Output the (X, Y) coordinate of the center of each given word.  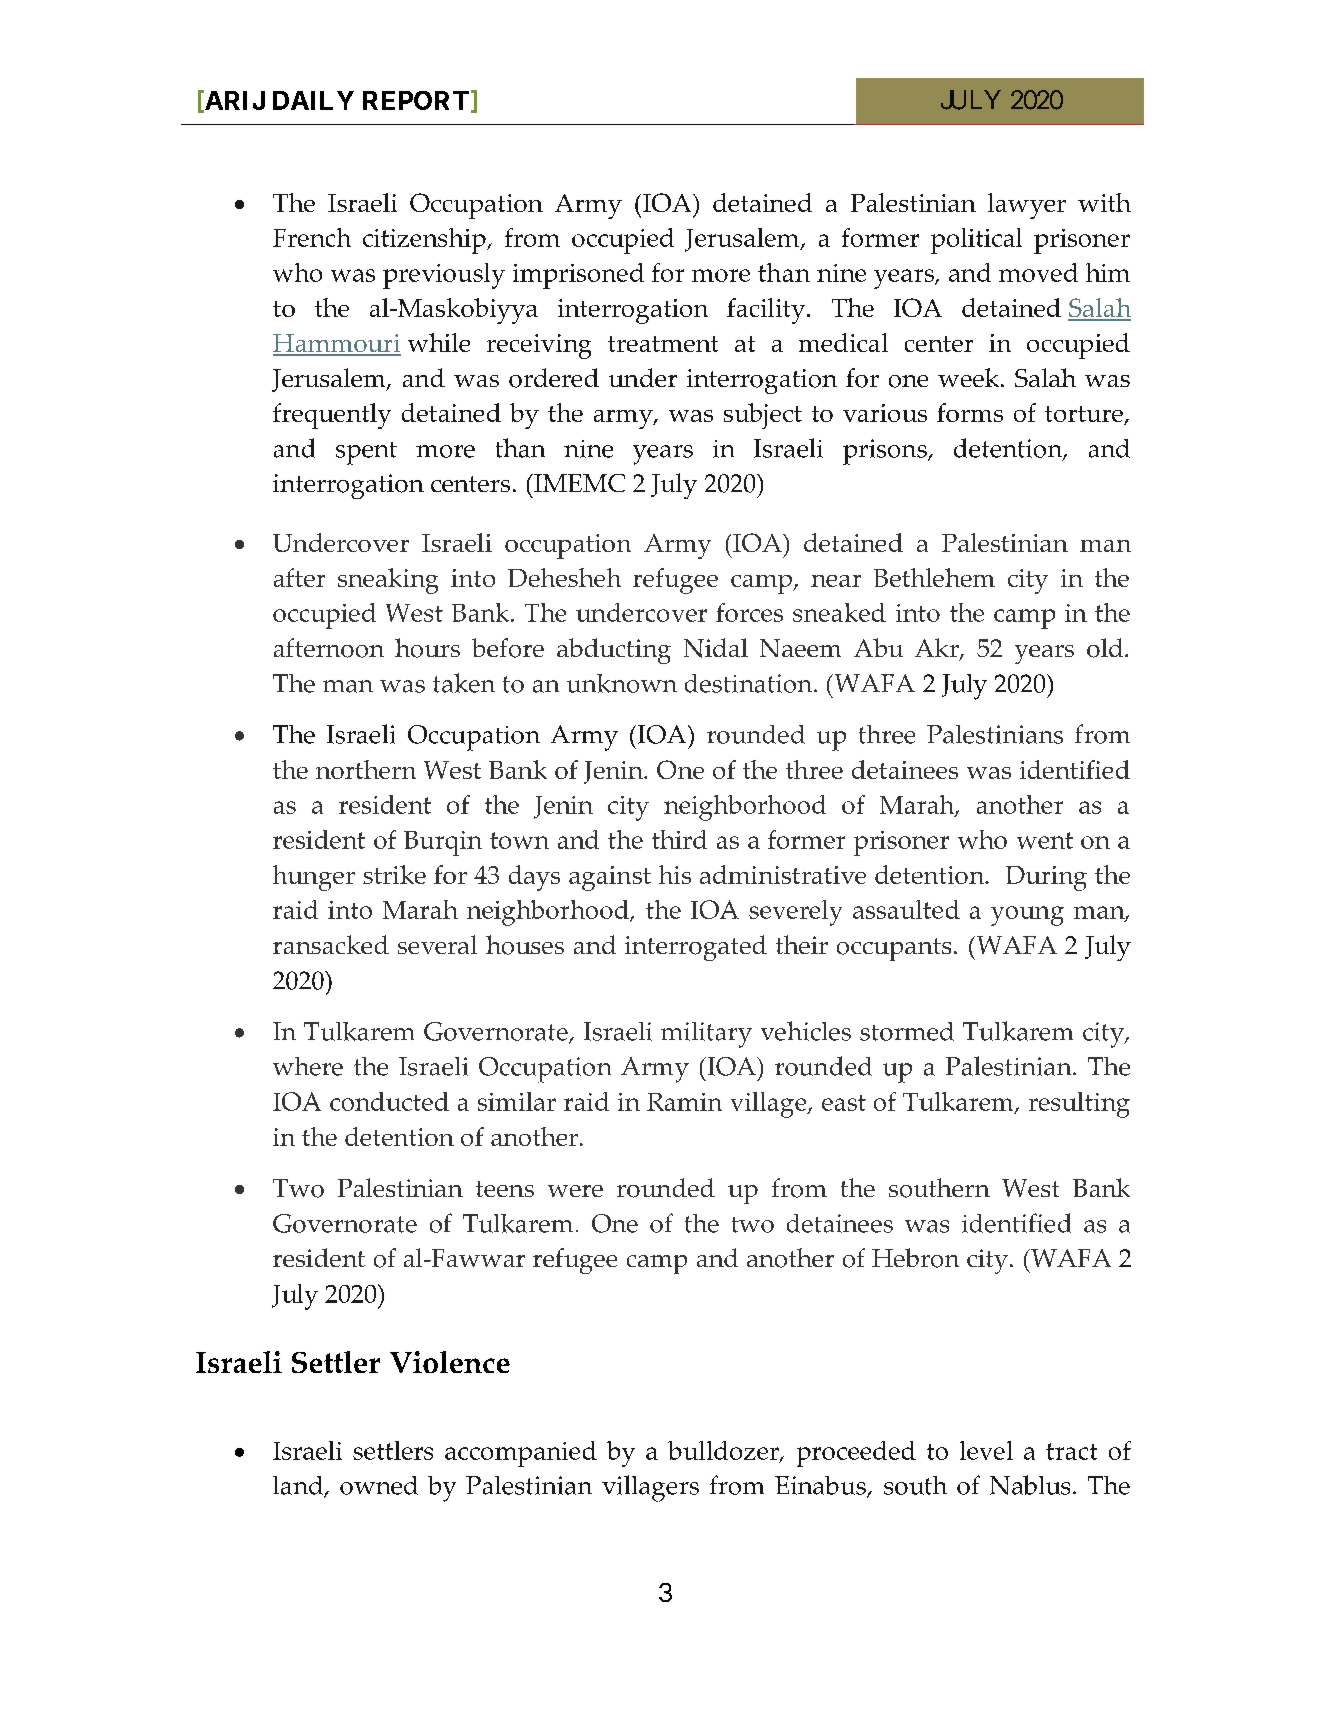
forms (970, 412)
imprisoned (578, 276)
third (679, 839)
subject (763, 416)
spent (366, 453)
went (1045, 840)
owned (379, 1485)
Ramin (684, 1102)
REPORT (416, 100)
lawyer (1027, 206)
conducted (389, 1101)
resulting (1079, 1105)
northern (366, 769)
